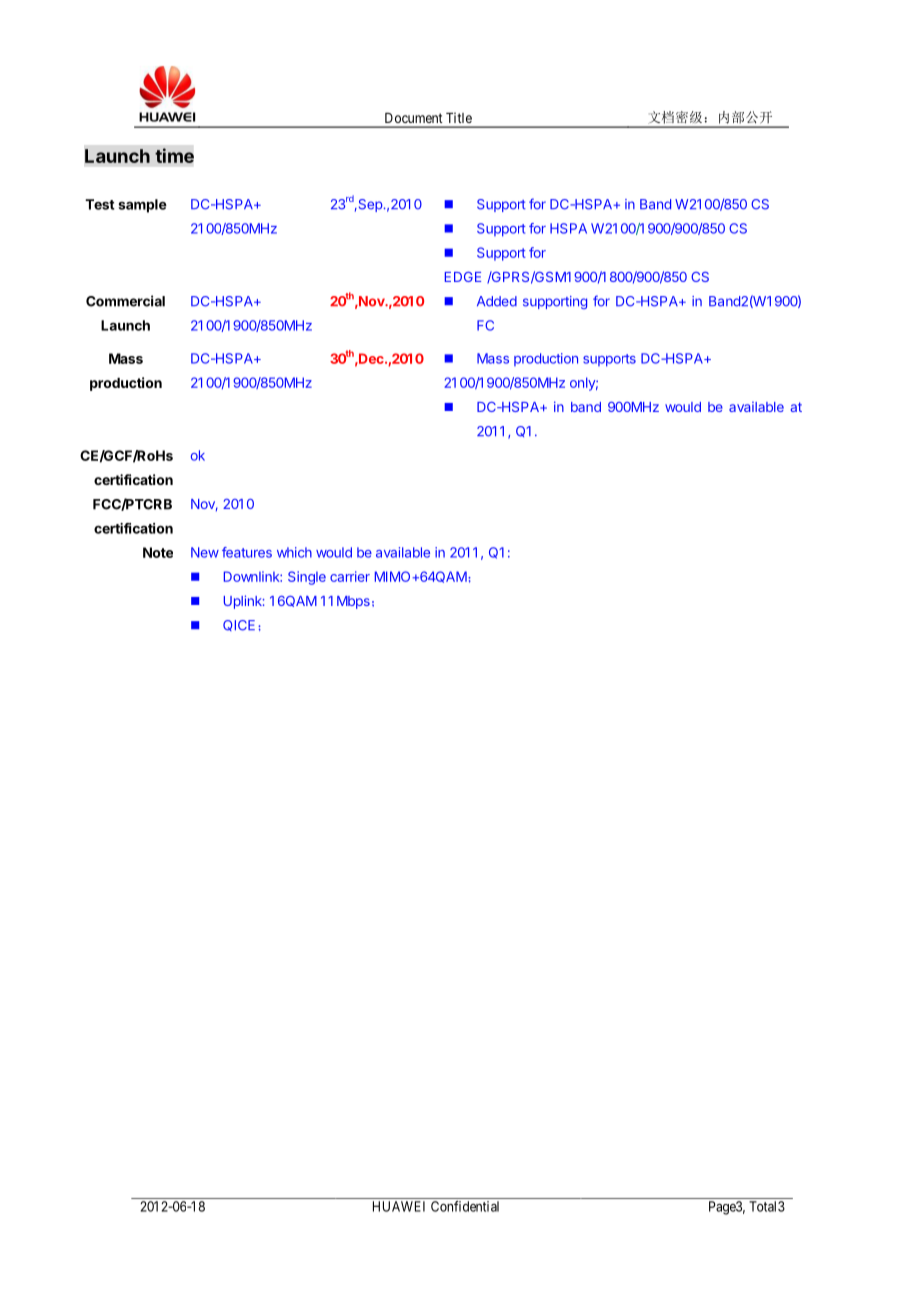  Describe the element at coordinates (465, 1206) in the screenshot. I see `Confidential` at that location.
